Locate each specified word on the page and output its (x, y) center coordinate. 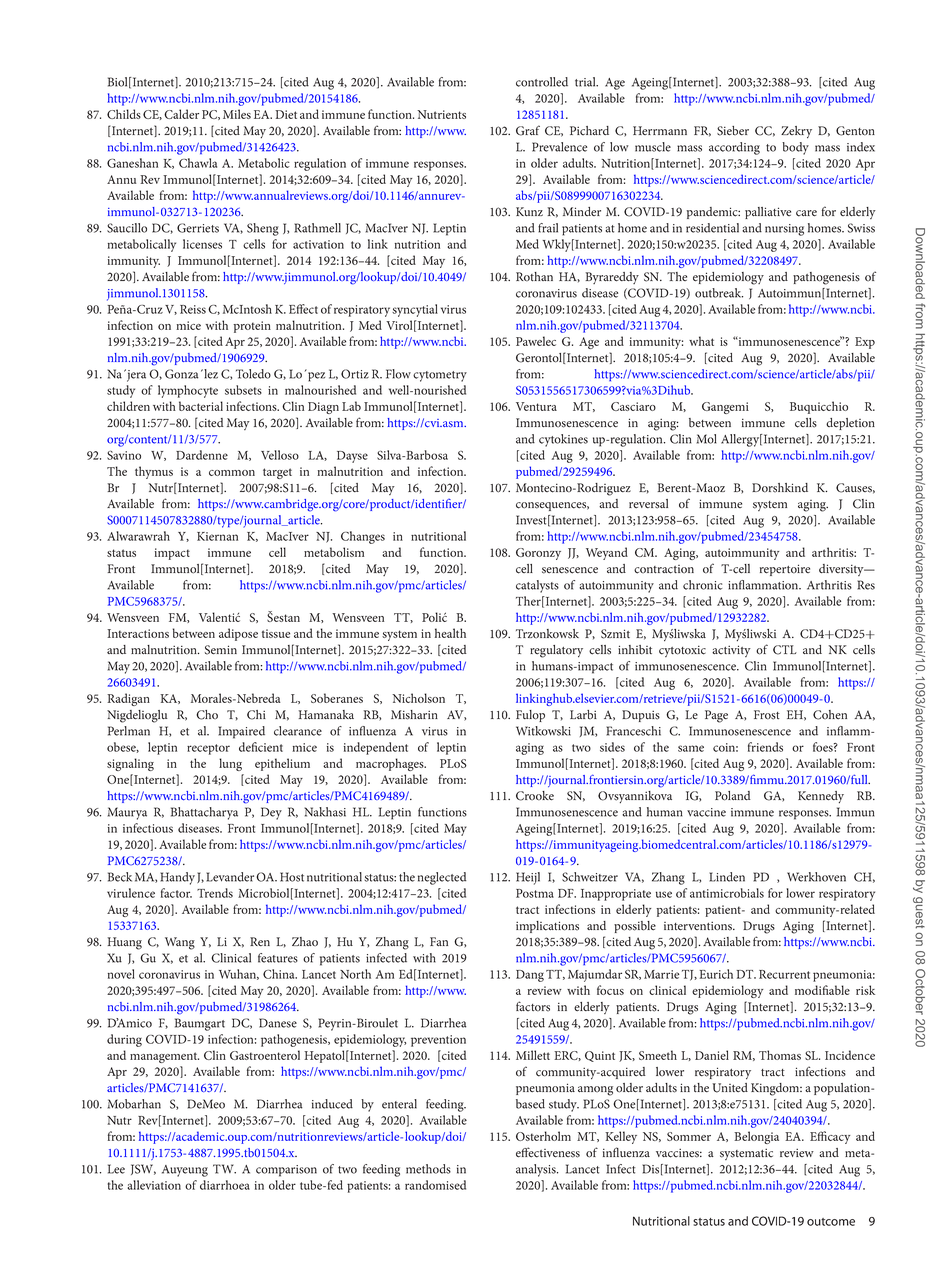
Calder (181, 114)
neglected (442, 878)
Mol (706, 439)
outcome (831, 1222)
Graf (528, 130)
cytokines (563, 440)
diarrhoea (225, 1185)
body (795, 148)
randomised (435, 1185)
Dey (271, 813)
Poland (733, 796)
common (232, 473)
